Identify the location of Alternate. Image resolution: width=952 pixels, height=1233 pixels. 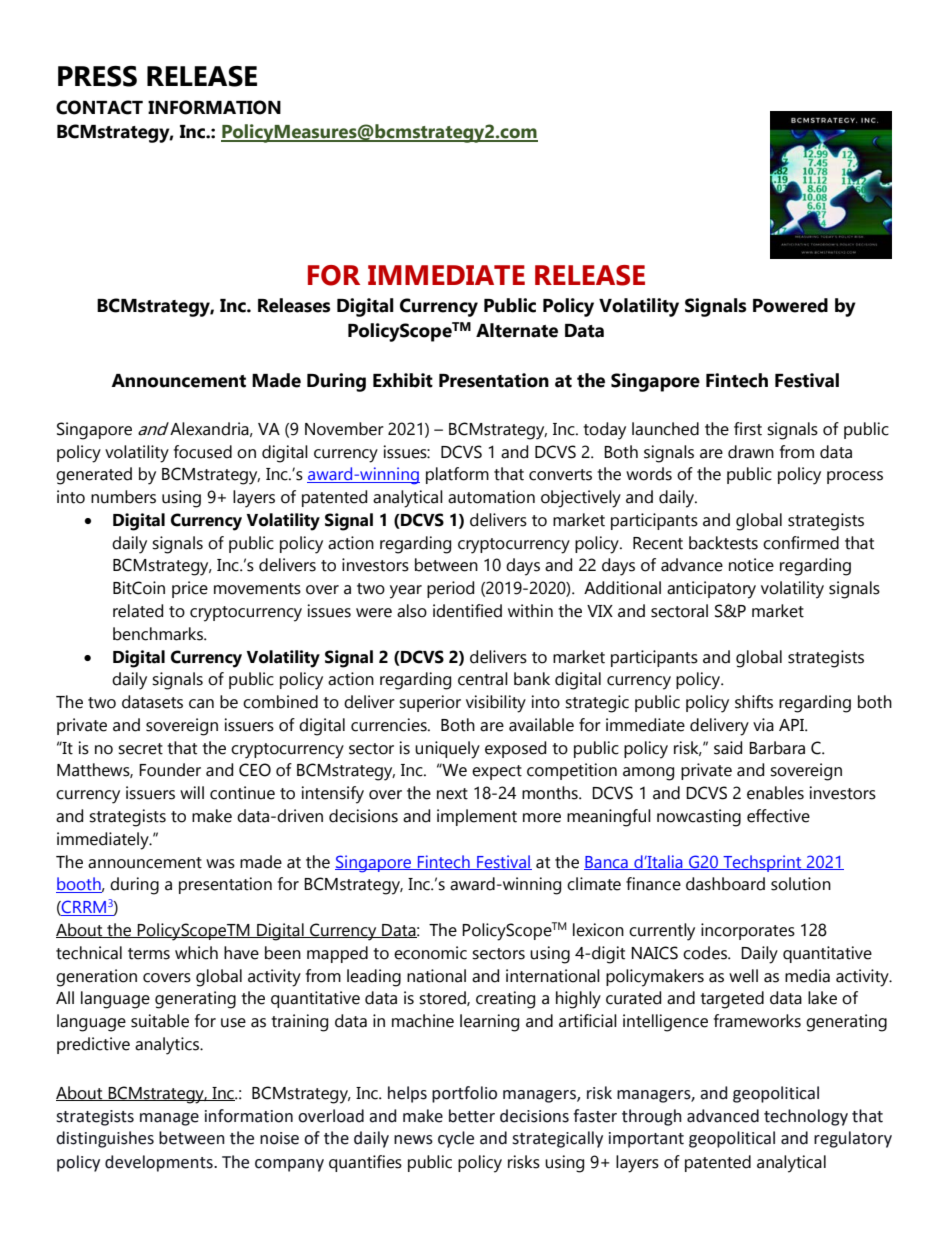
(517, 330).
